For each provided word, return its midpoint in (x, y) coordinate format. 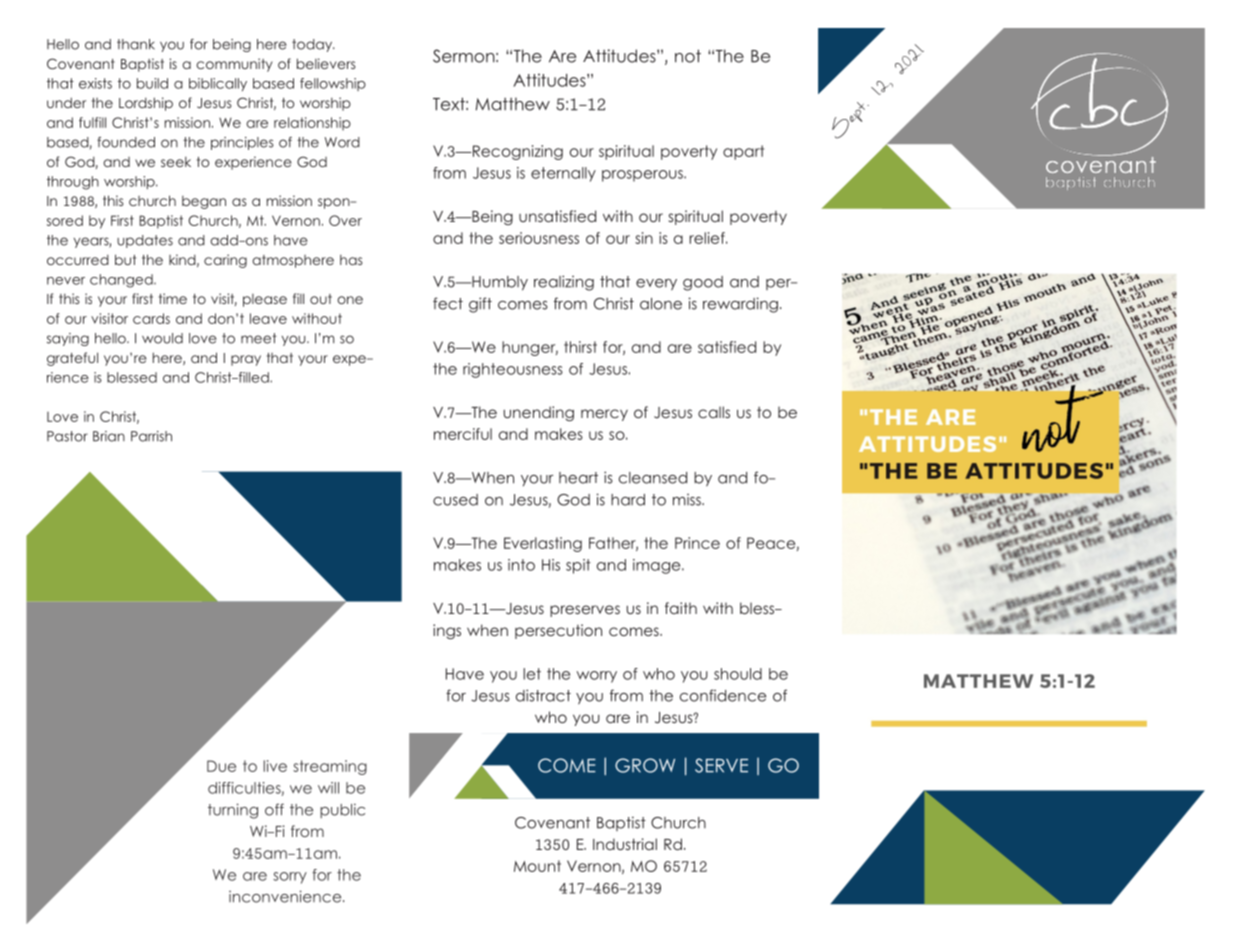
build (152, 83)
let (532, 674)
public (342, 810)
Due (221, 766)
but (125, 259)
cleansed (653, 478)
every (656, 285)
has (351, 260)
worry (597, 677)
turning (233, 811)
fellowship (333, 84)
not (688, 56)
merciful (463, 434)
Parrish (151, 436)
